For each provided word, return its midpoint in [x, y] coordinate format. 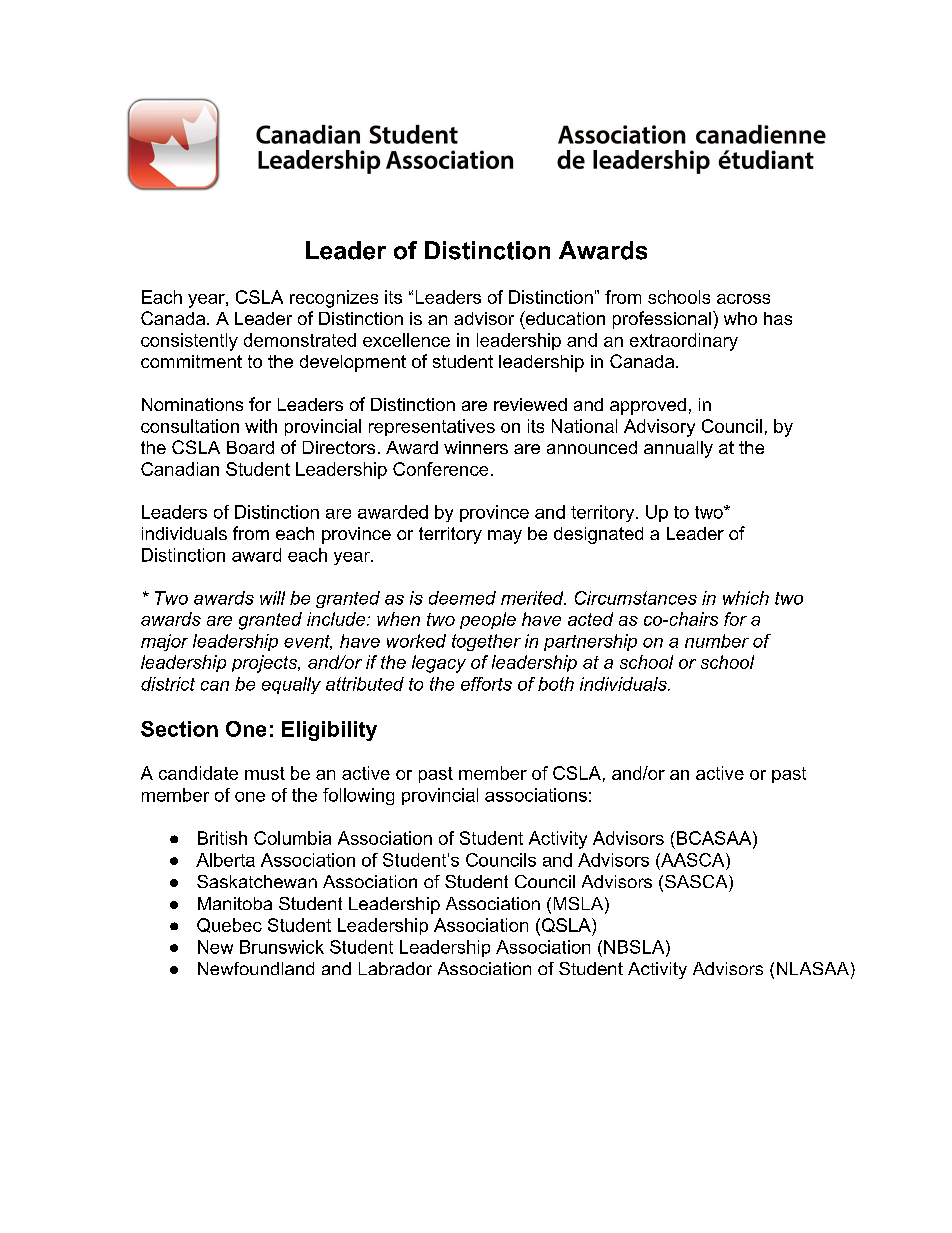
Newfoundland [256, 968]
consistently [189, 342]
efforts [486, 684]
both [556, 684]
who [740, 318]
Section [179, 729]
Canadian [180, 469]
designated [598, 535]
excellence [406, 340]
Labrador [395, 968]
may [505, 537]
